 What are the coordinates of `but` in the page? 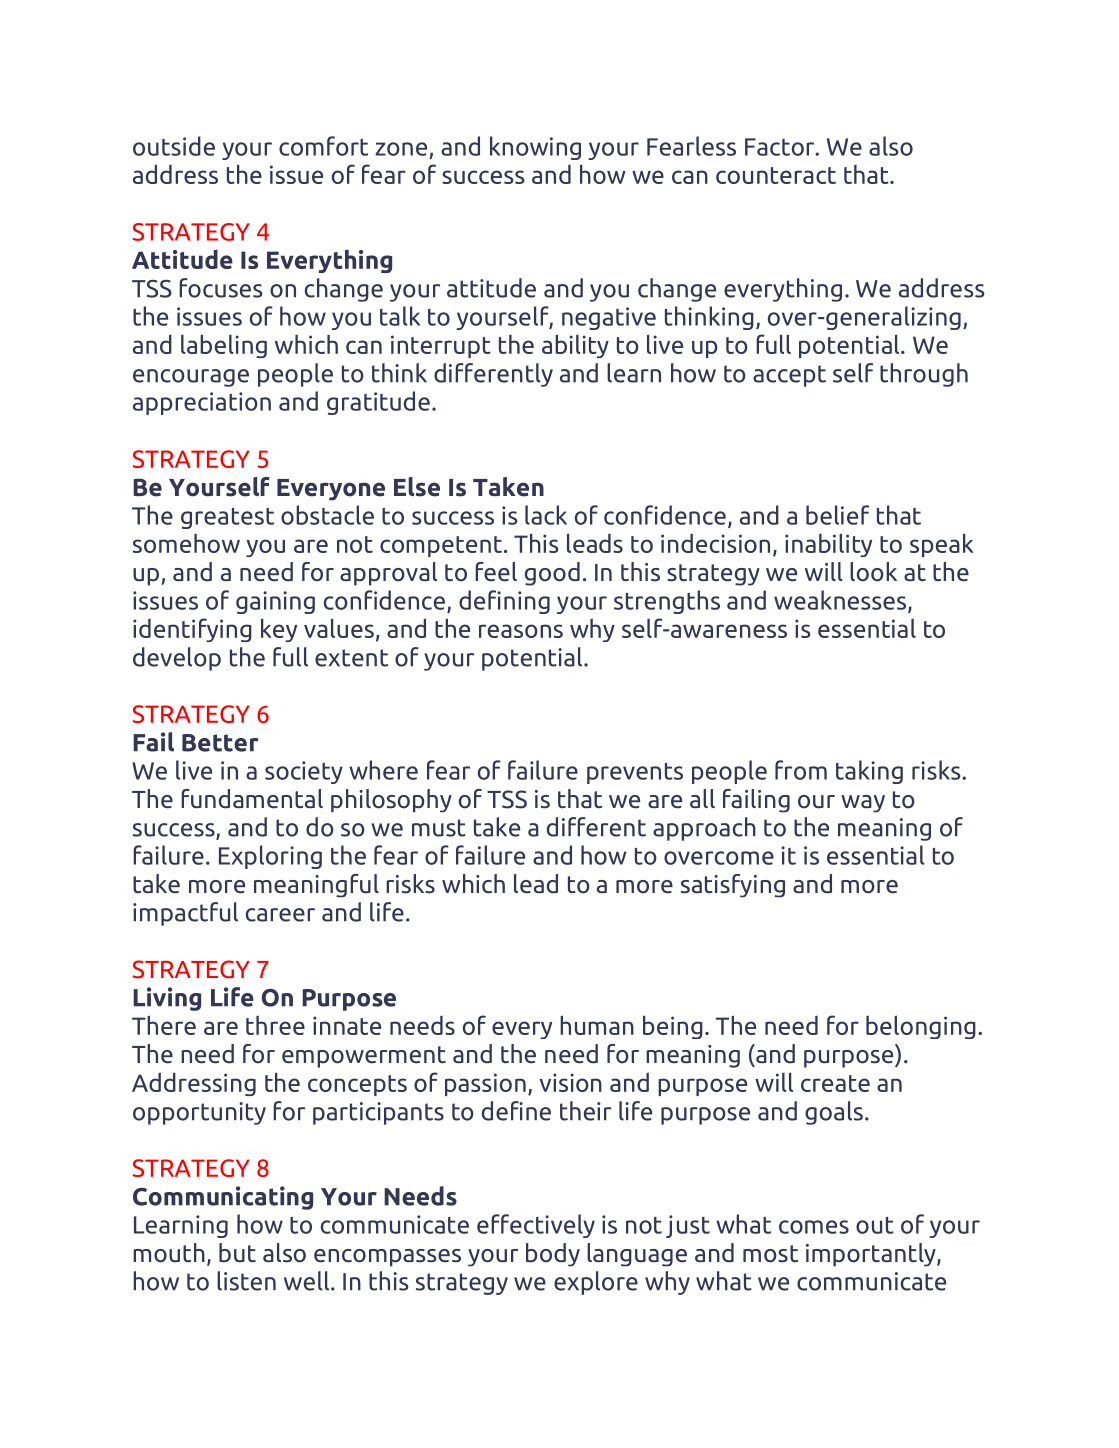 It's located at (237, 1253).
